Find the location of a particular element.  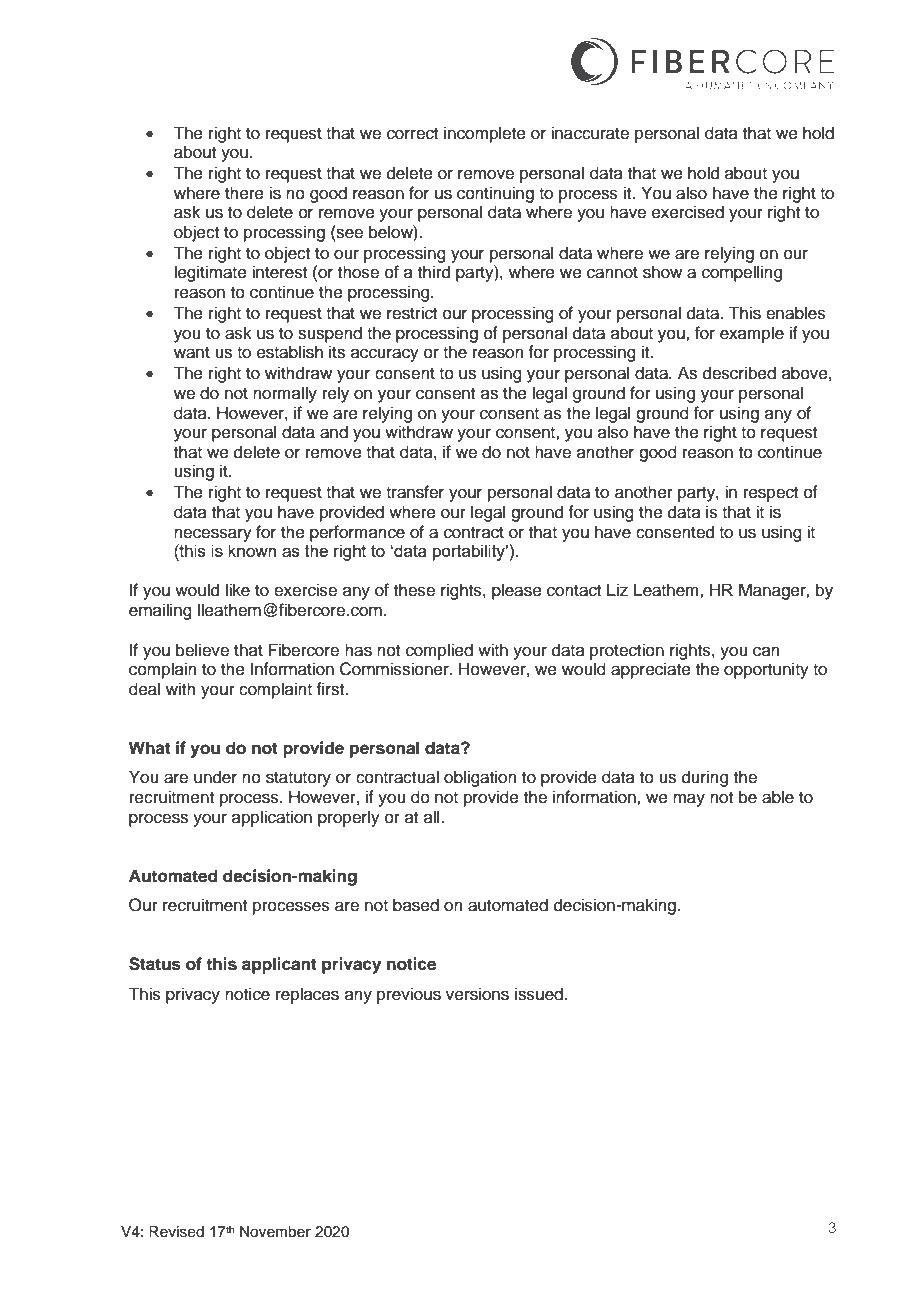

complied is located at coordinates (439, 651).
